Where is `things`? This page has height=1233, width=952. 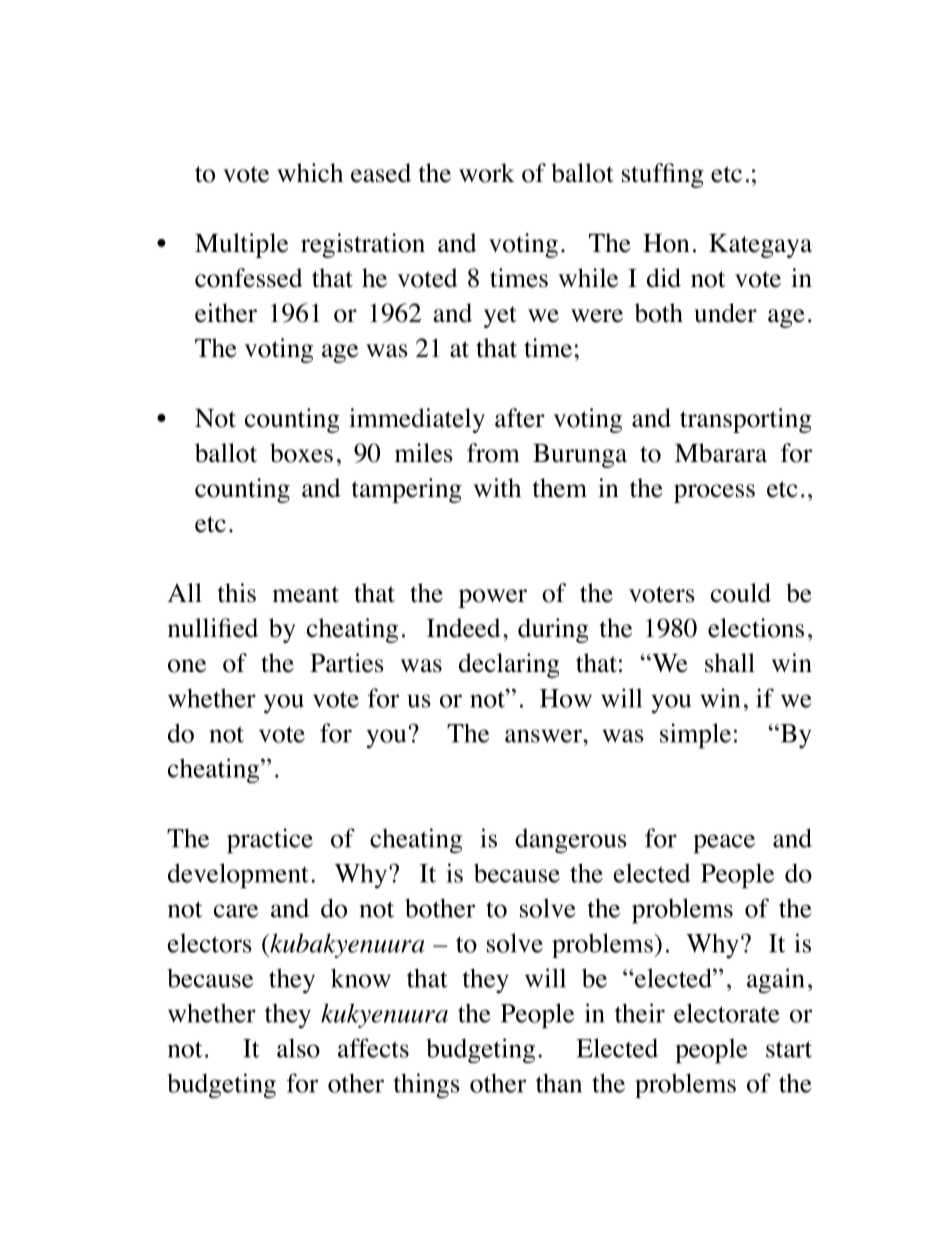 things is located at coordinates (426, 1086).
